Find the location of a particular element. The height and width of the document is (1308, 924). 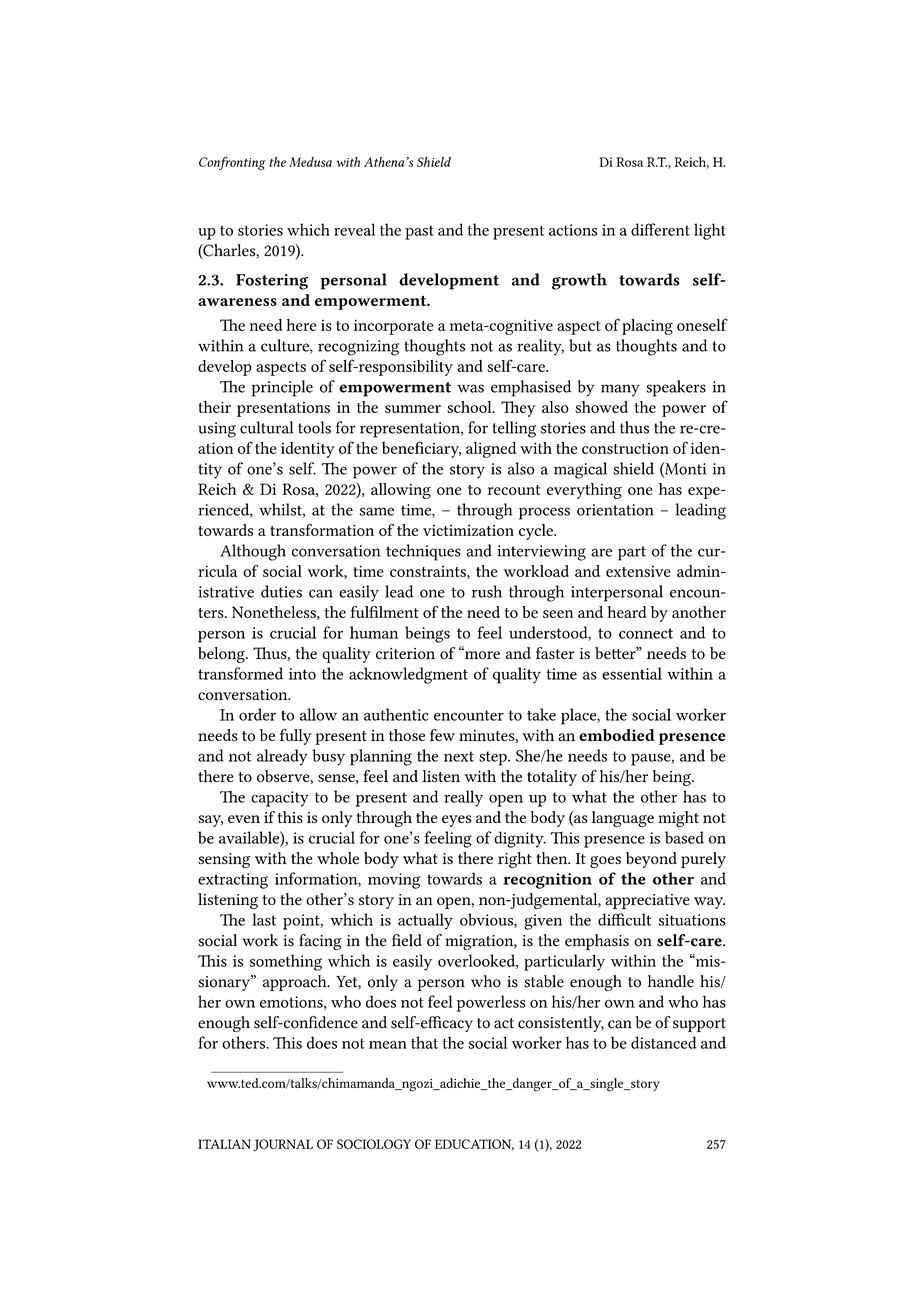

more is located at coordinates (481, 654).
